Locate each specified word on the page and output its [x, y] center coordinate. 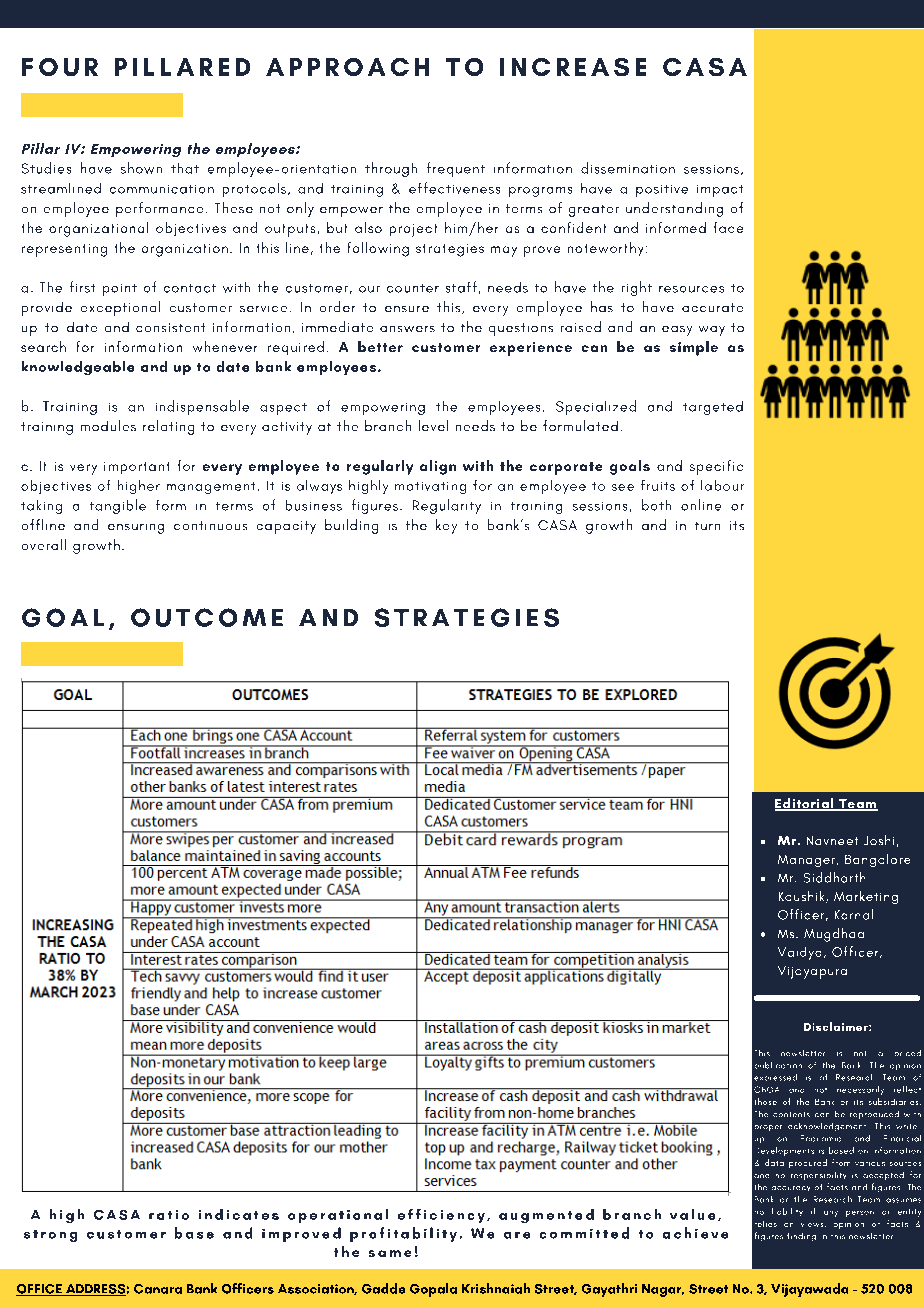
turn [707, 526]
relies [766, 1224]
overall [44, 544]
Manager [808, 861]
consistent [170, 327]
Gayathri [609, 1290]
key [446, 526]
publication [778, 1065]
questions [521, 329]
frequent [456, 169]
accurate [712, 307]
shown [141, 168]
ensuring [136, 529]
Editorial [805, 804]
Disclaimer [837, 1026]
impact [720, 191]
